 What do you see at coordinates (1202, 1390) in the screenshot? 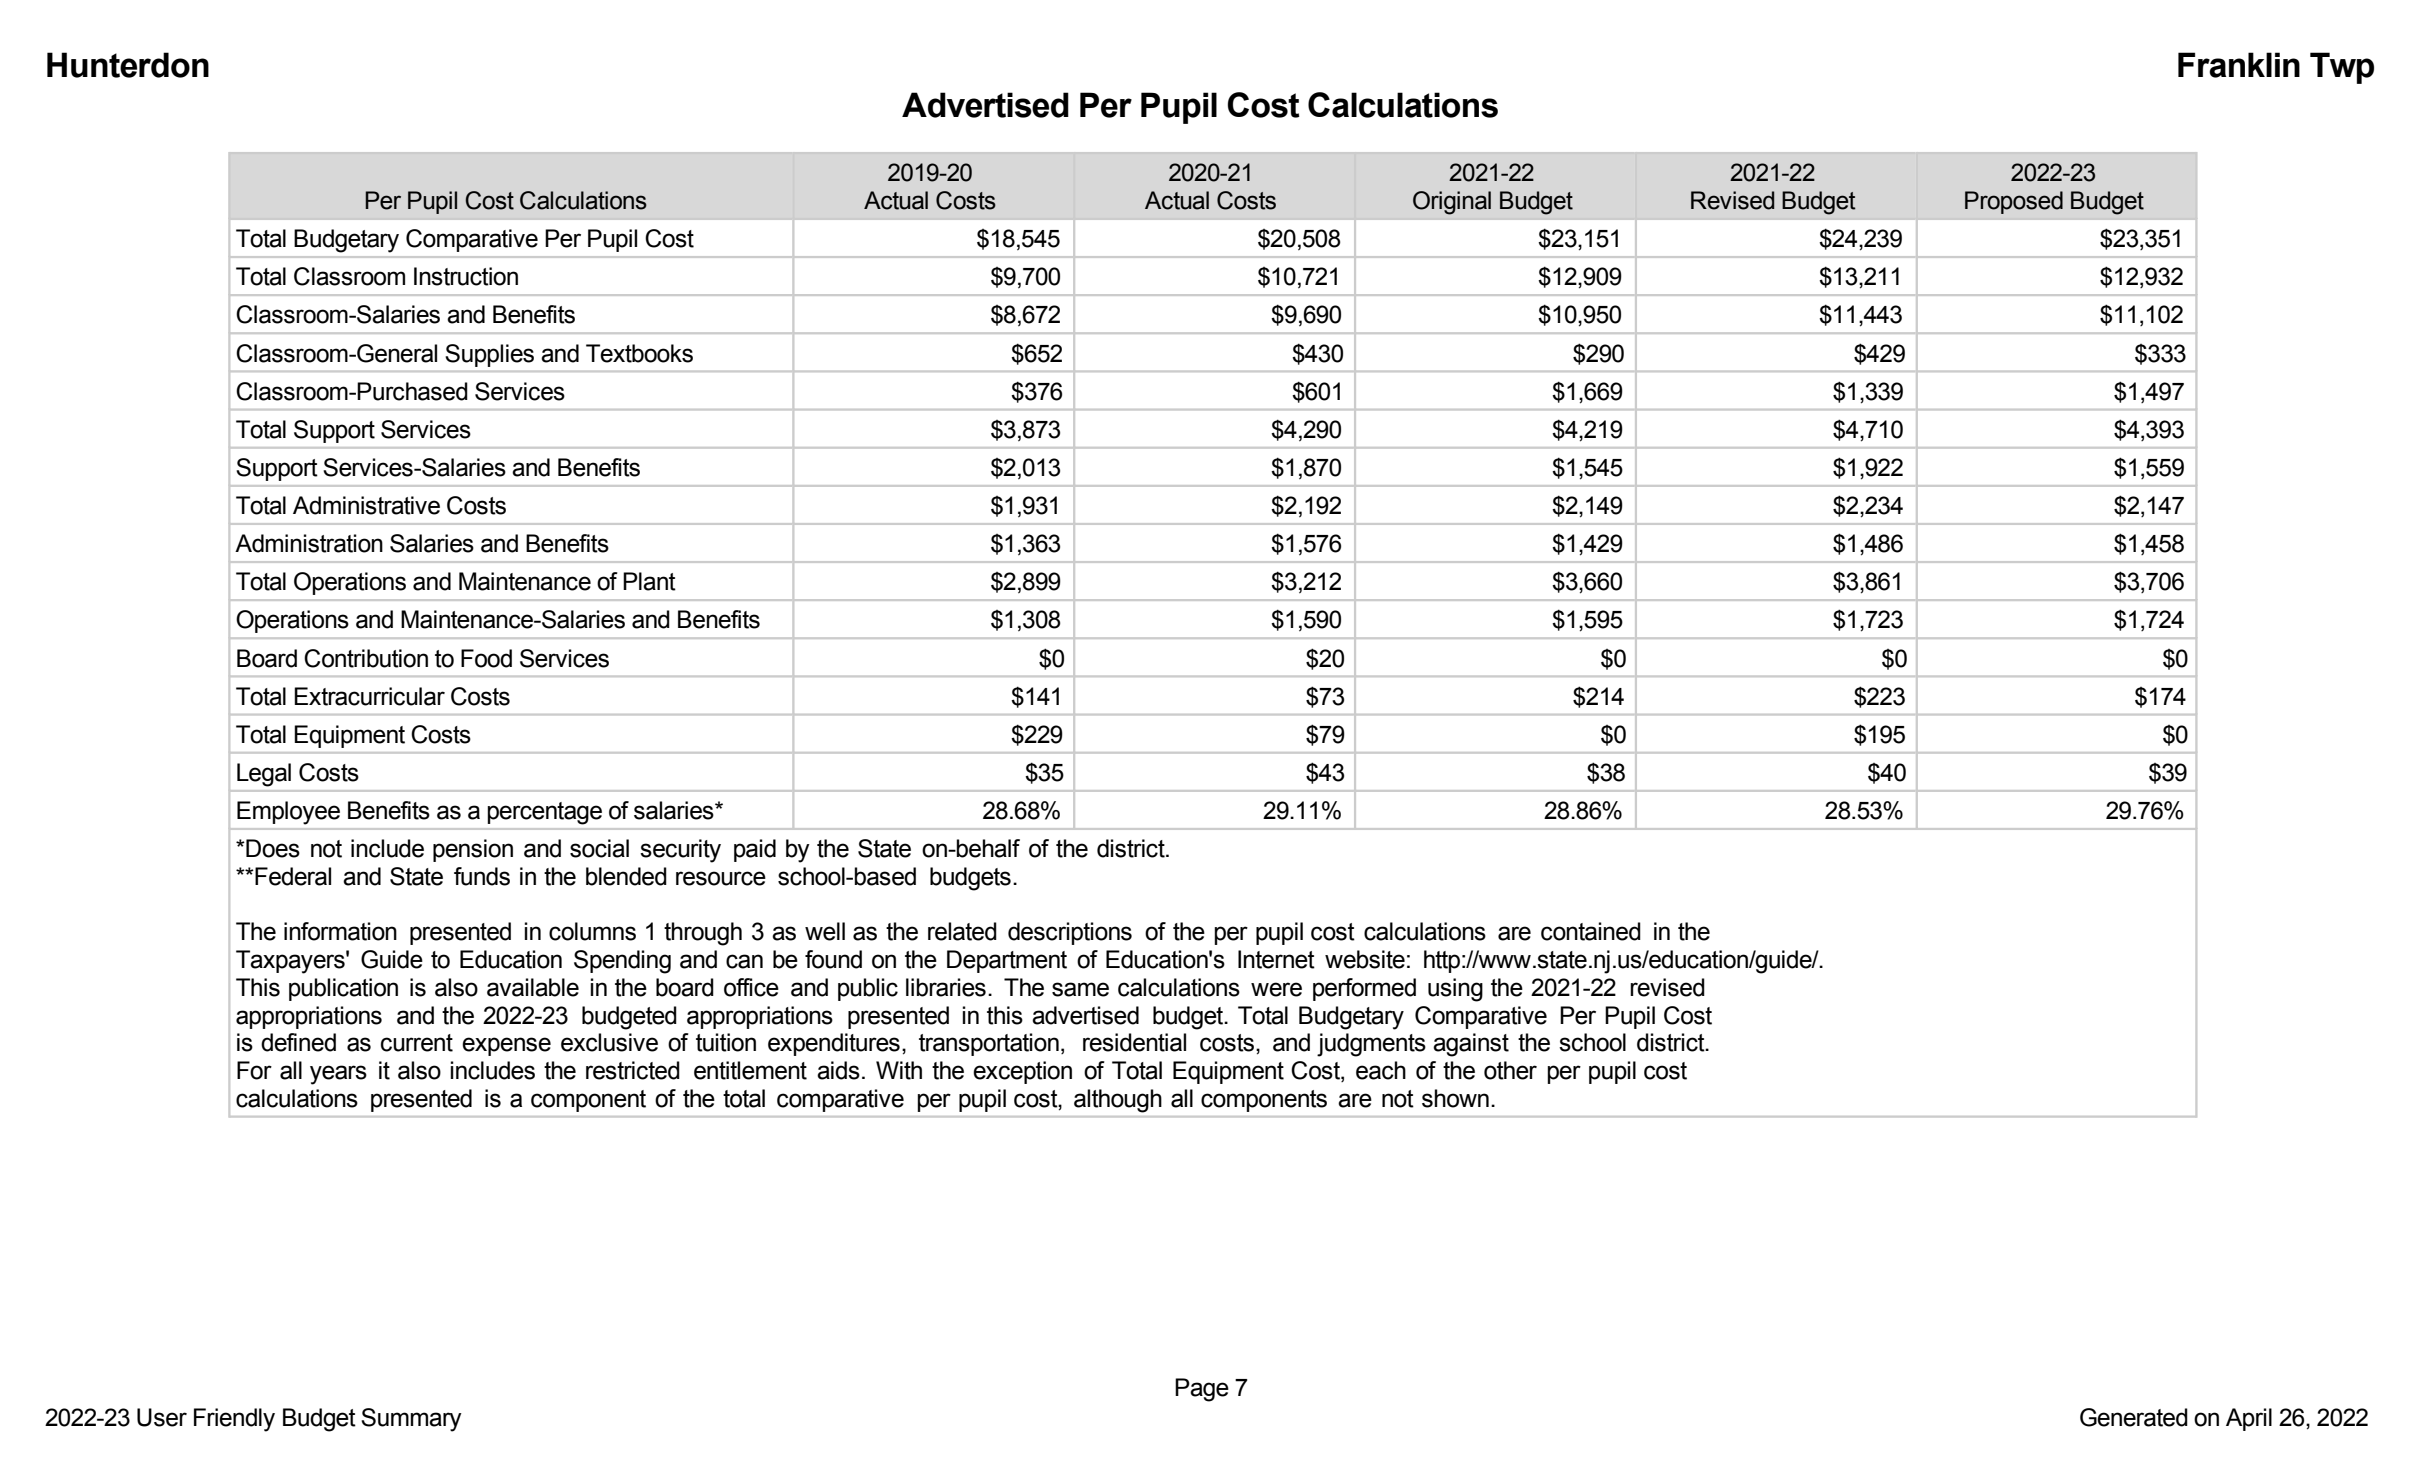
I see `Page` at bounding box center [1202, 1390].
